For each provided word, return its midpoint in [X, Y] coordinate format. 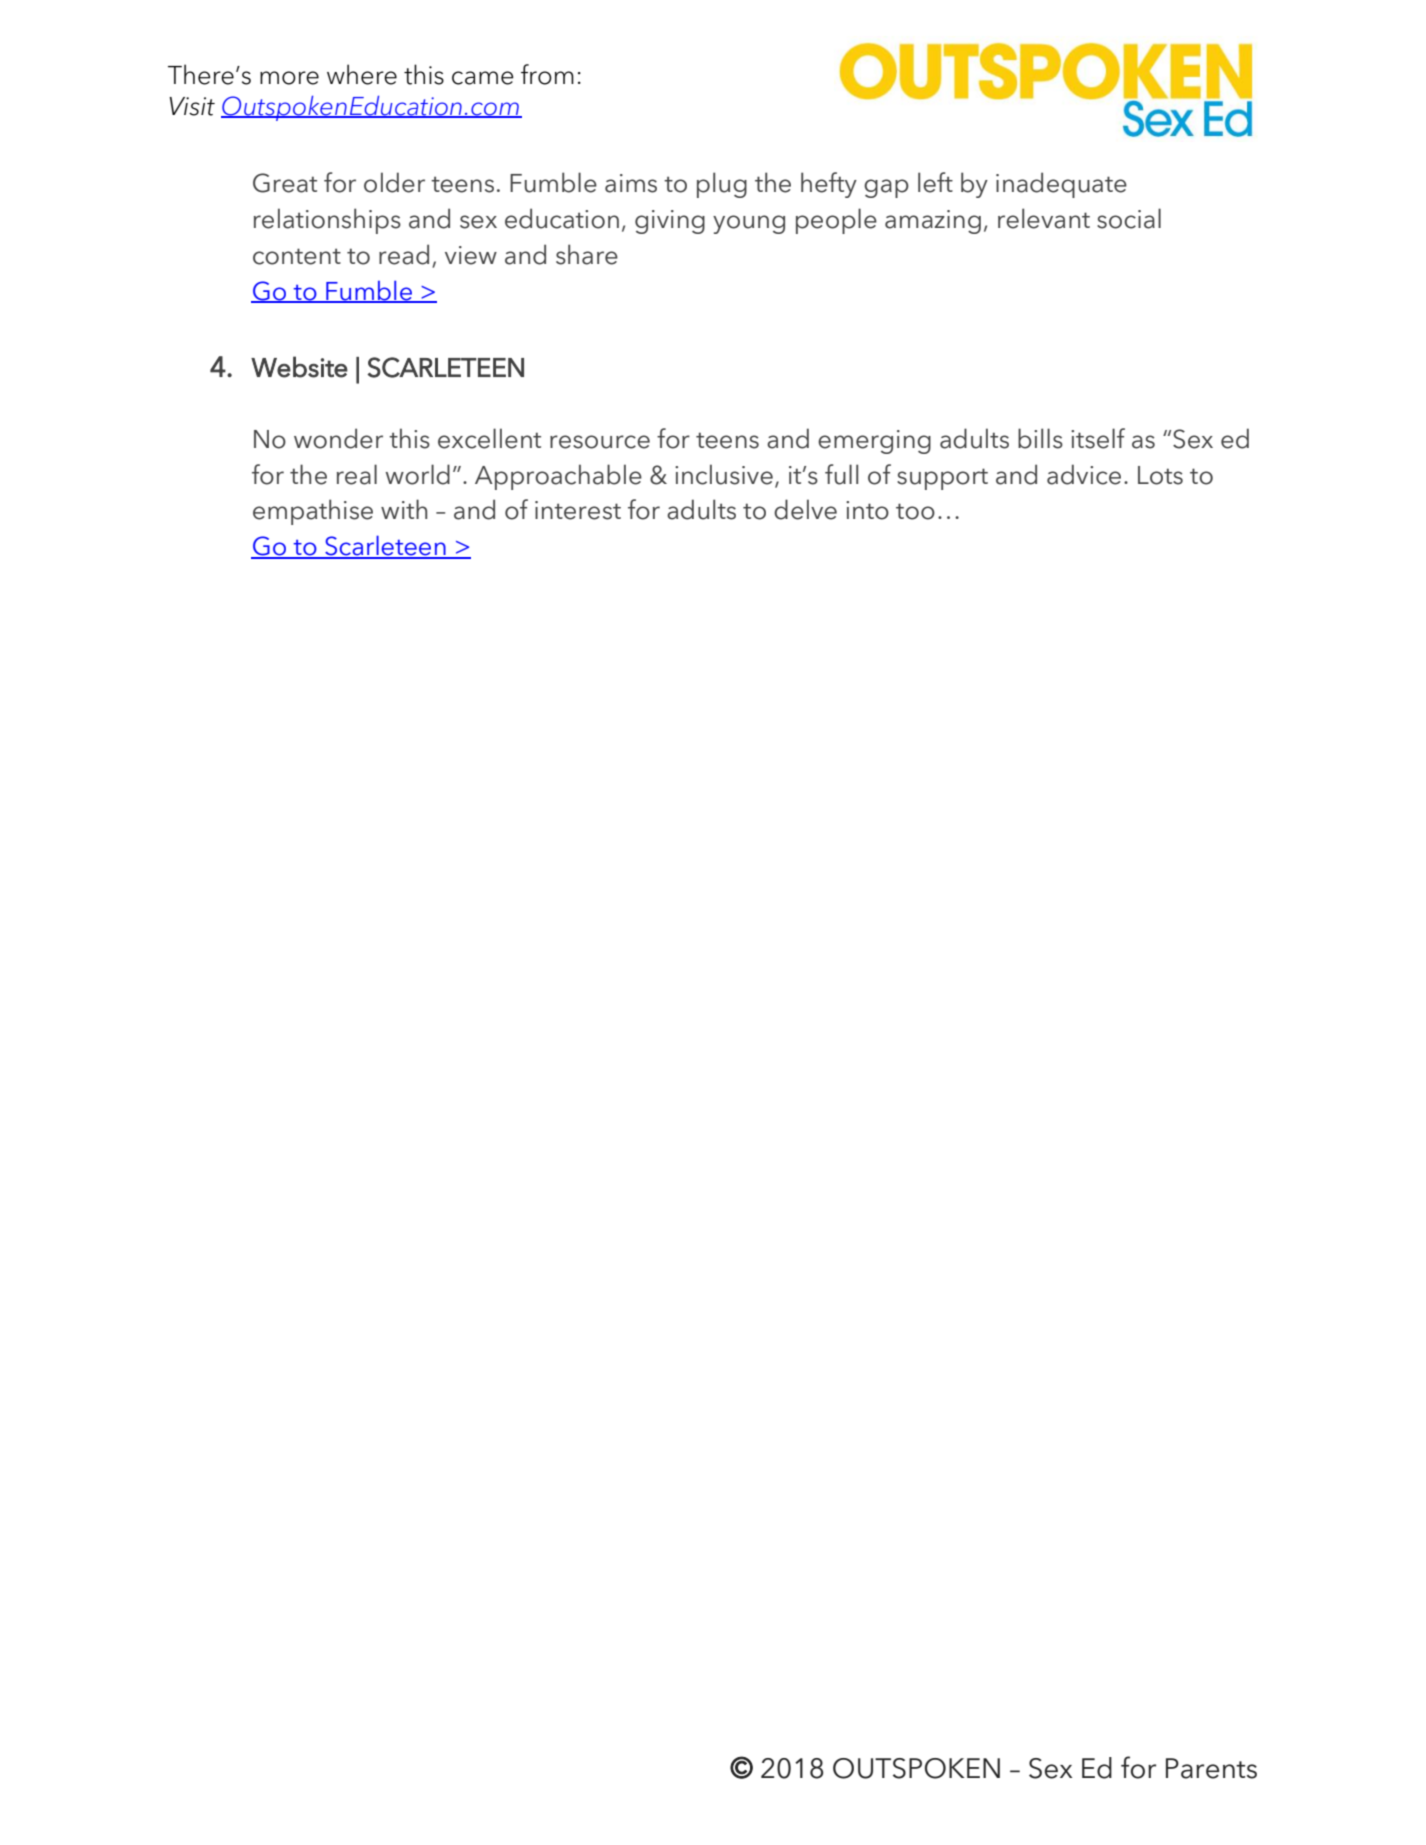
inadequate [1061, 185]
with [404, 509]
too [915, 511]
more [289, 78]
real [357, 474]
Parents [1211, 1768]
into [867, 510]
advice [1084, 474]
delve [805, 509]
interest [578, 510]
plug [722, 185]
